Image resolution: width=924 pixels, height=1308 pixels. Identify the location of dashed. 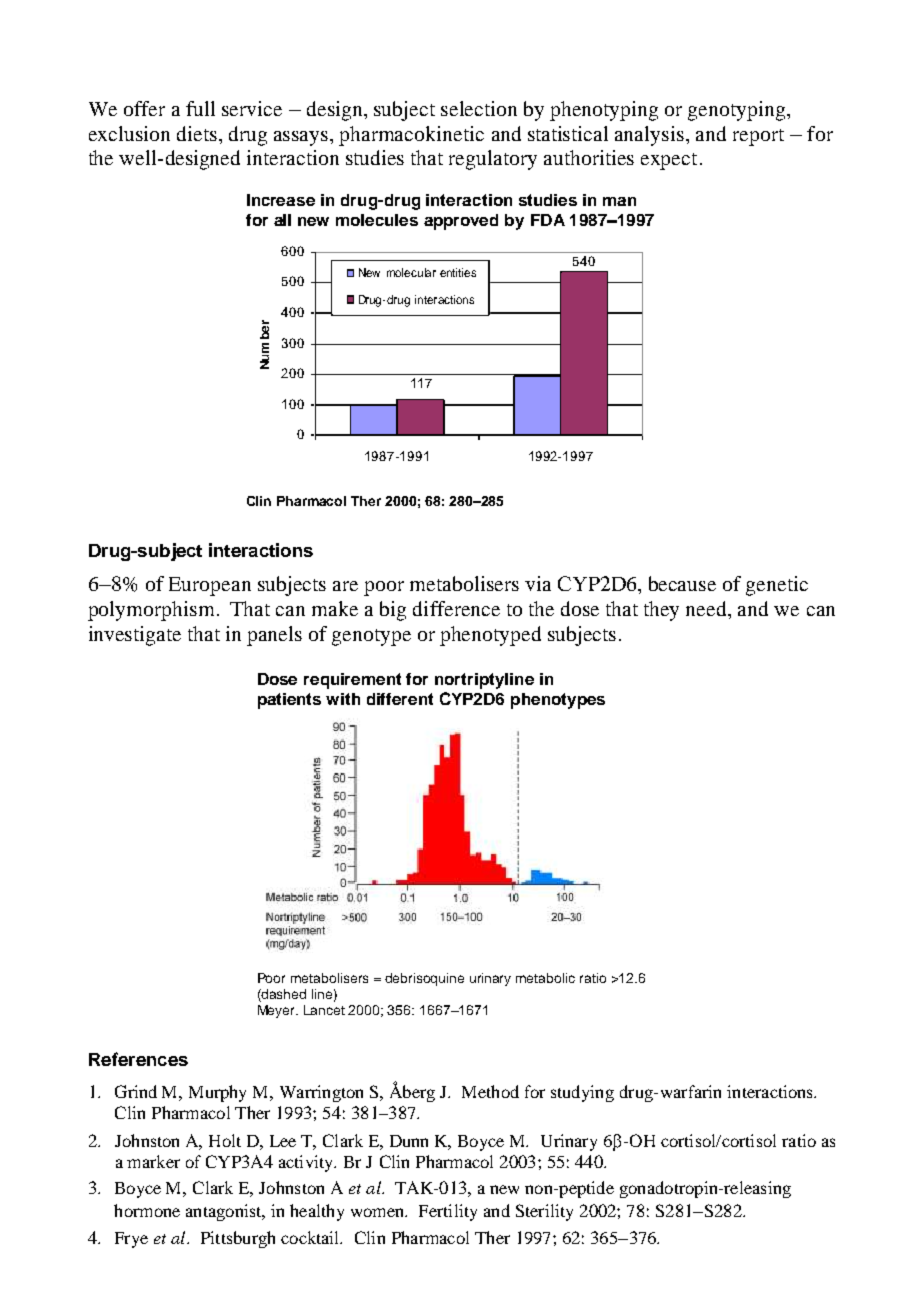
(283, 994).
